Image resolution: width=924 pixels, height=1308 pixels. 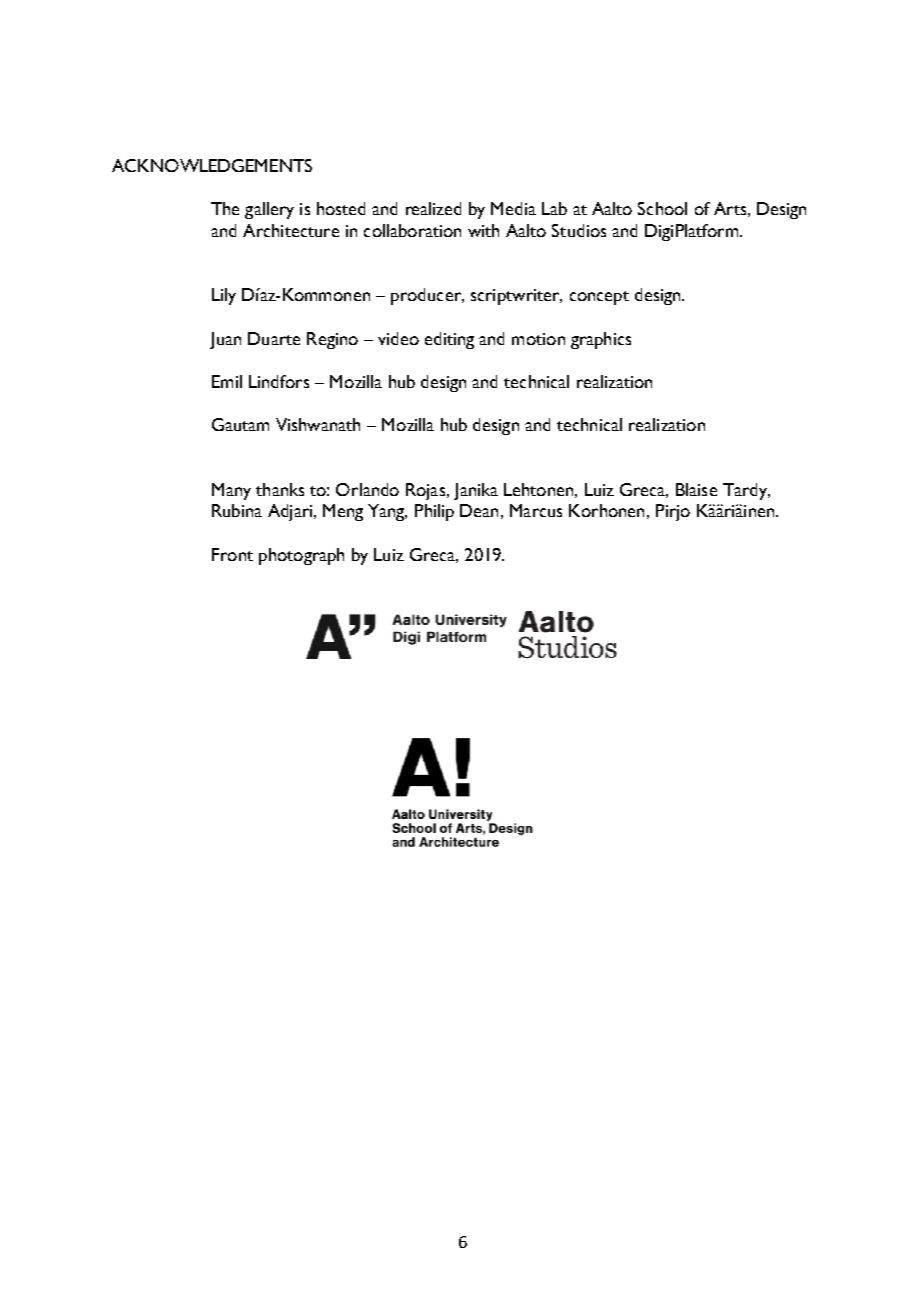 What do you see at coordinates (599, 298) in the image?
I see `concept` at bounding box center [599, 298].
